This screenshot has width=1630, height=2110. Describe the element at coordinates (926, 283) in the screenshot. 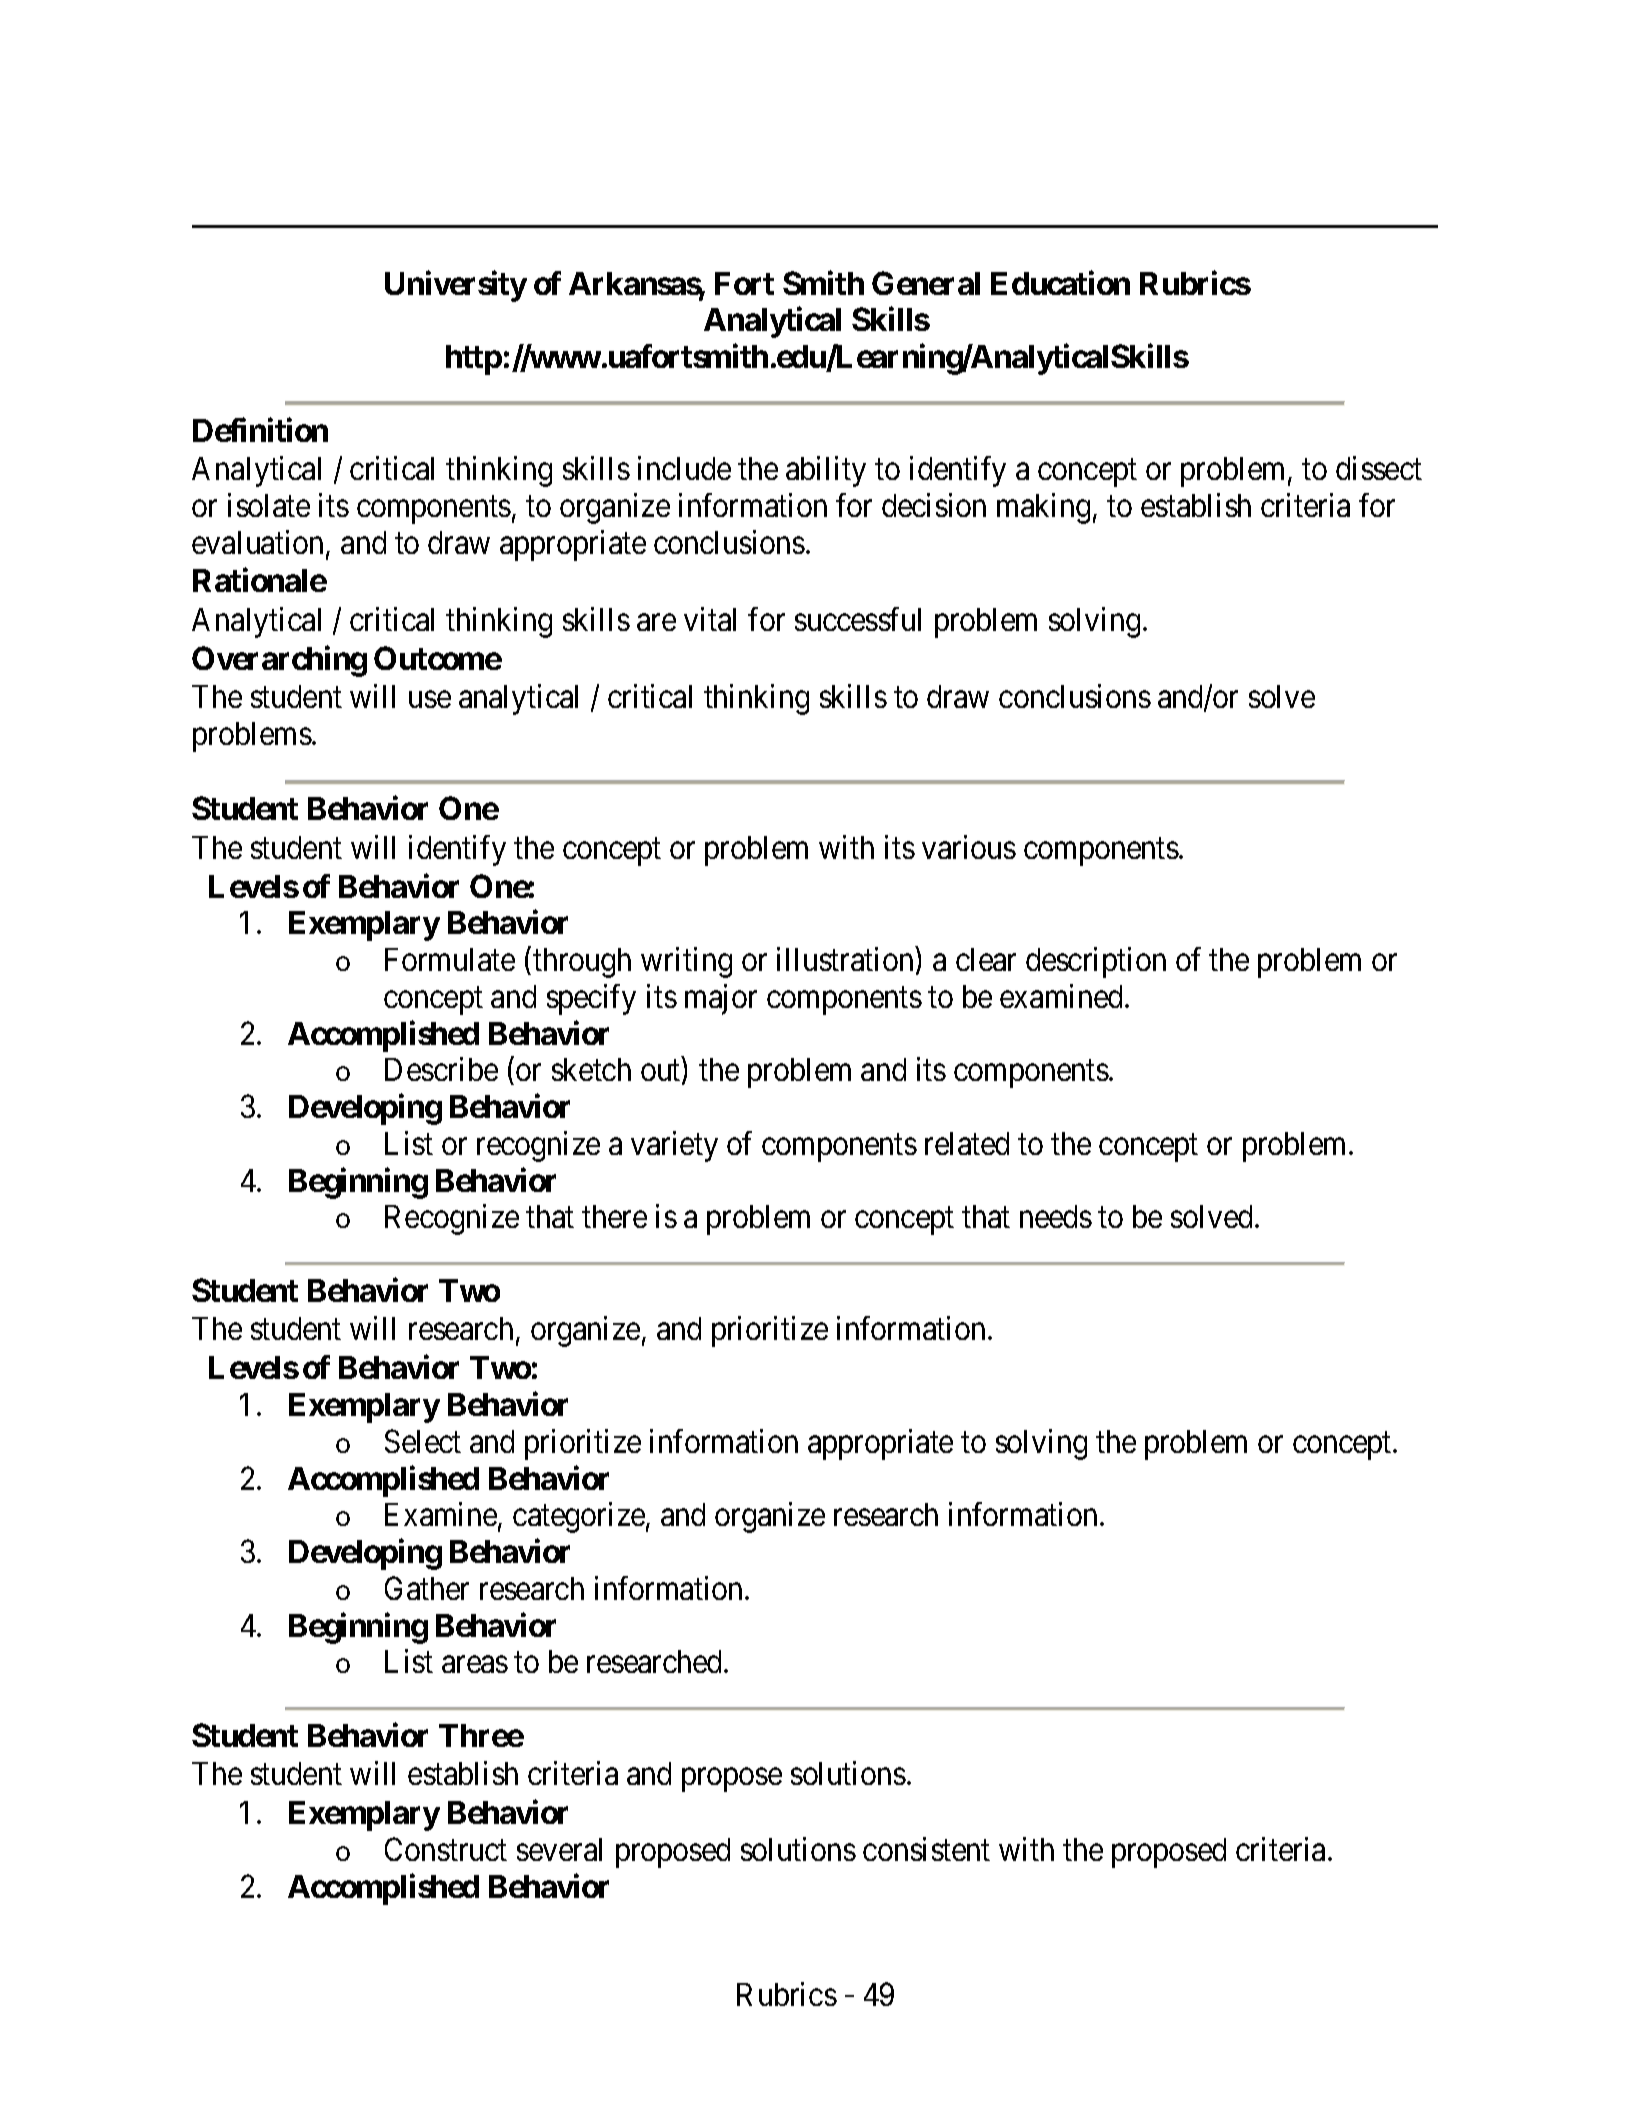

I see `General` at that location.
